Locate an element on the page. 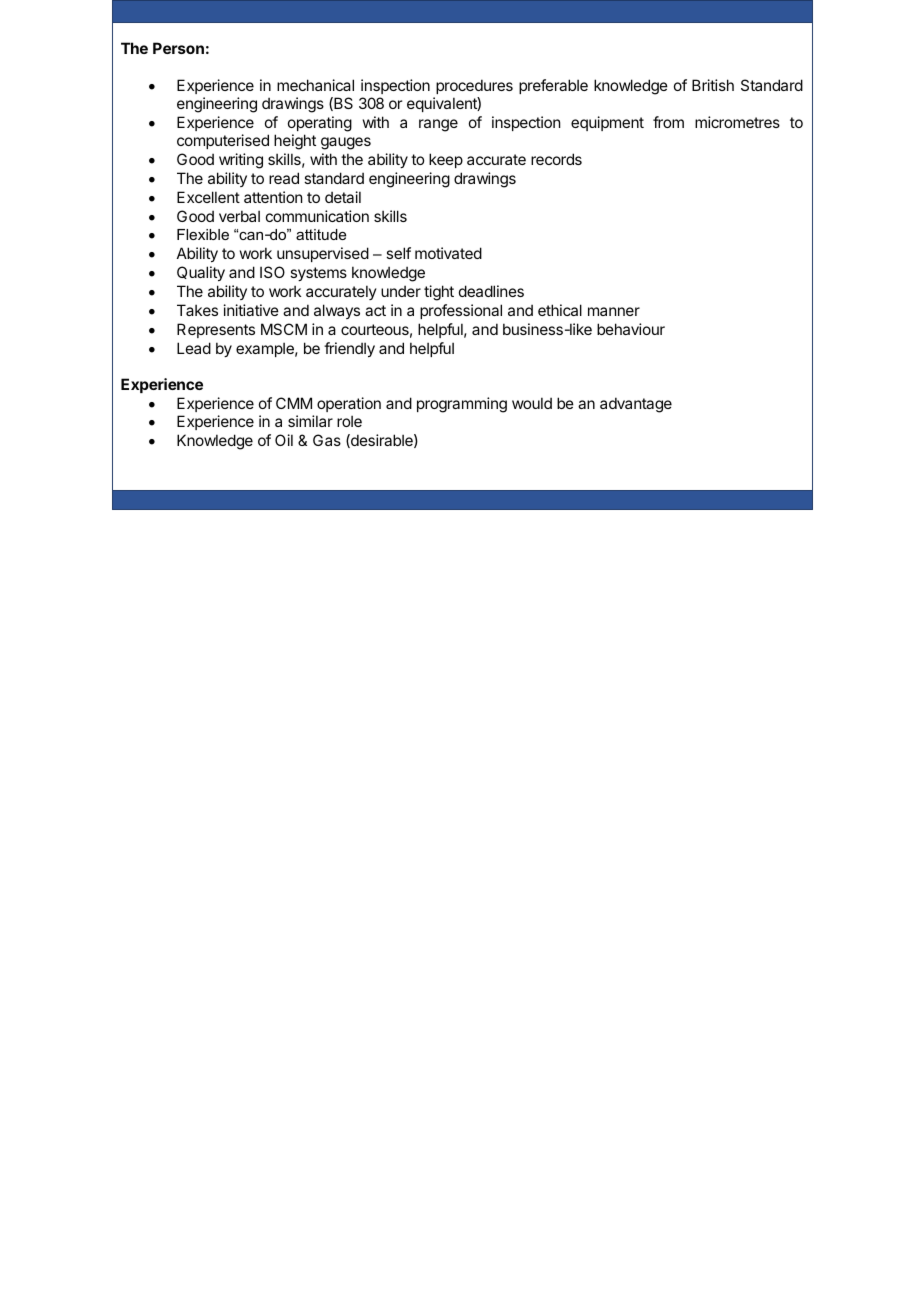  Person is located at coordinates (178, 48).
